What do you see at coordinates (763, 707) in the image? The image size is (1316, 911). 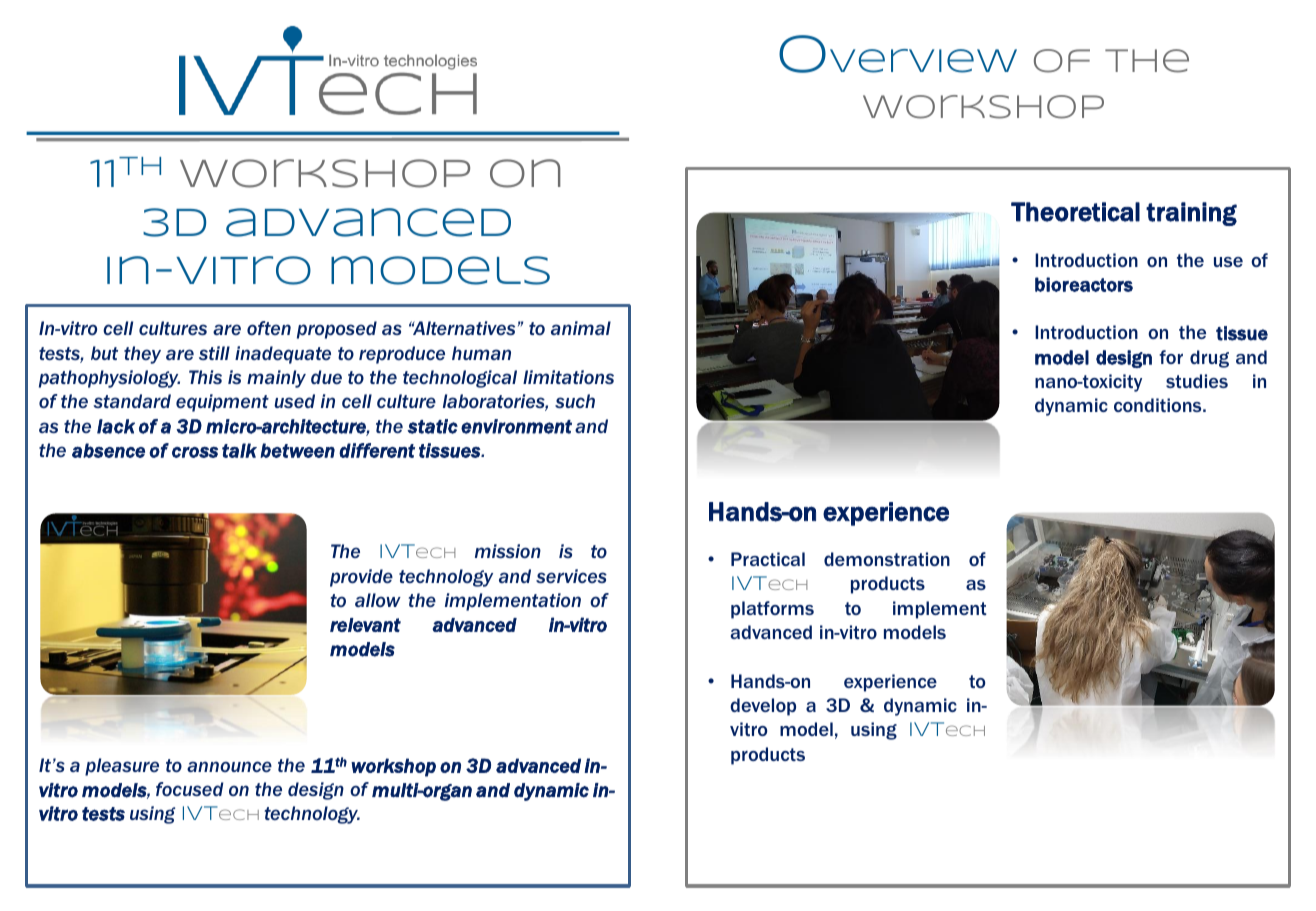 I see `develop` at bounding box center [763, 707].
